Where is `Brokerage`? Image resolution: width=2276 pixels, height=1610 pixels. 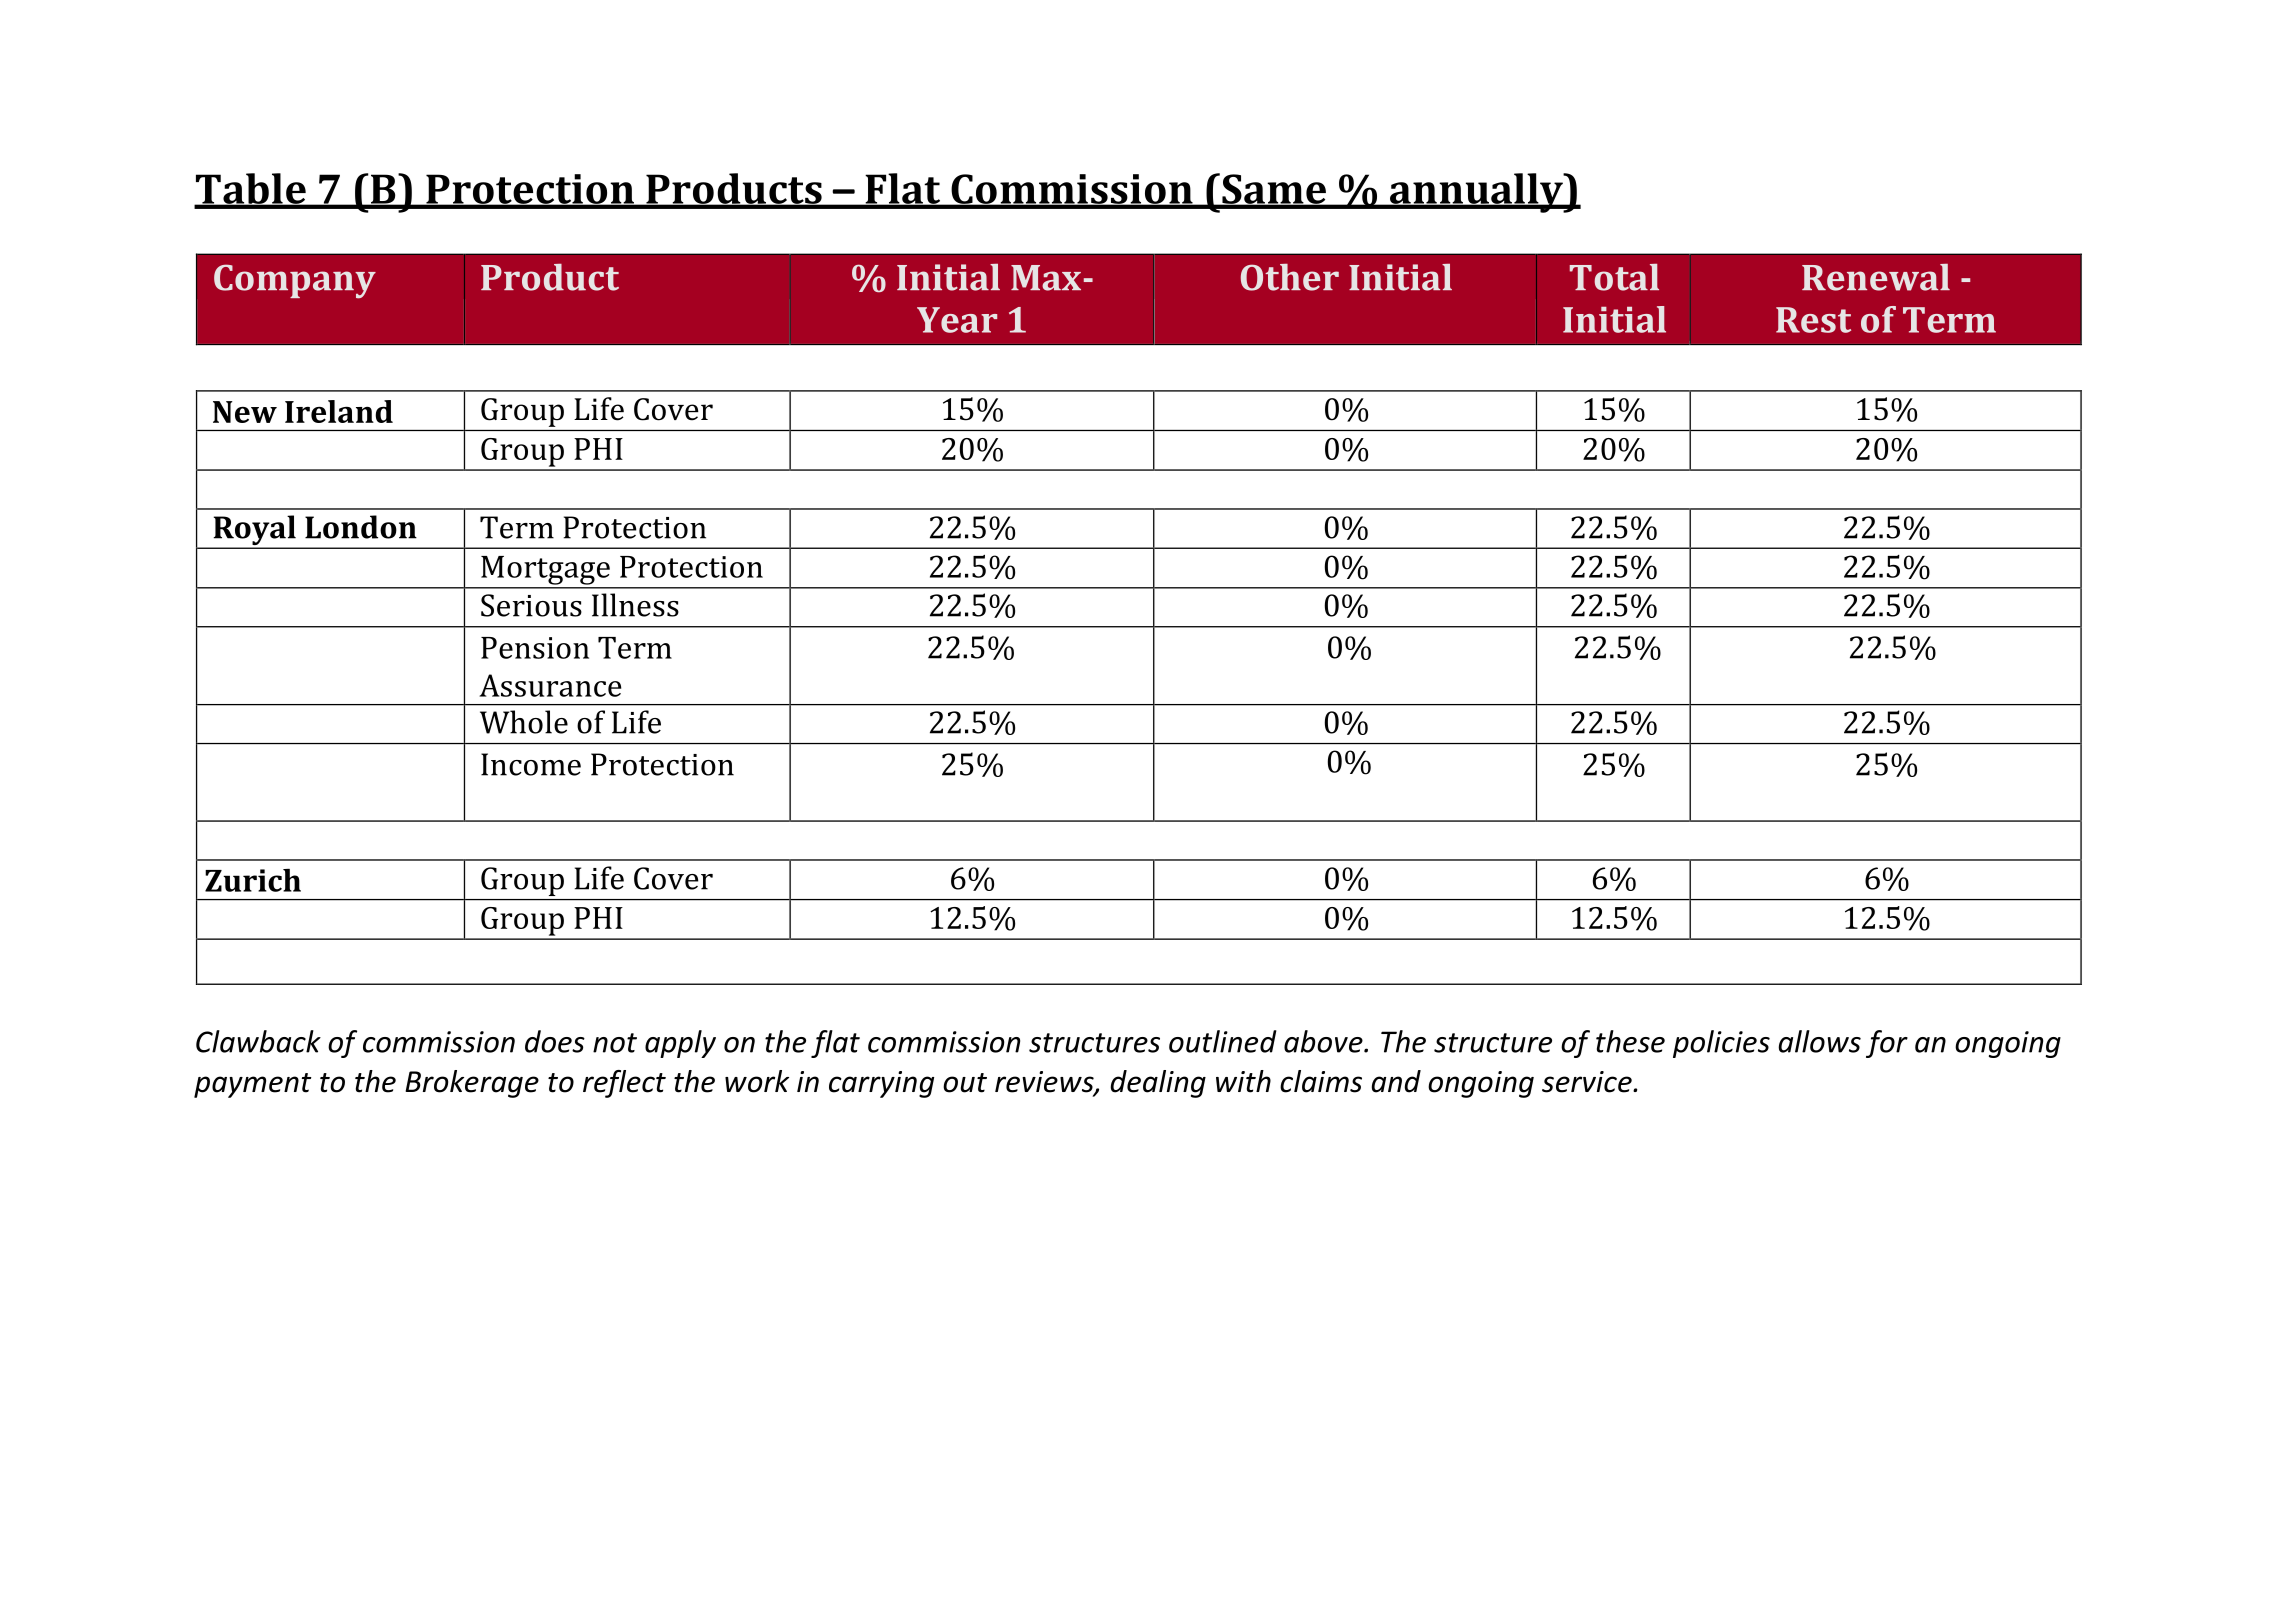 Brokerage is located at coordinates (472, 1084).
